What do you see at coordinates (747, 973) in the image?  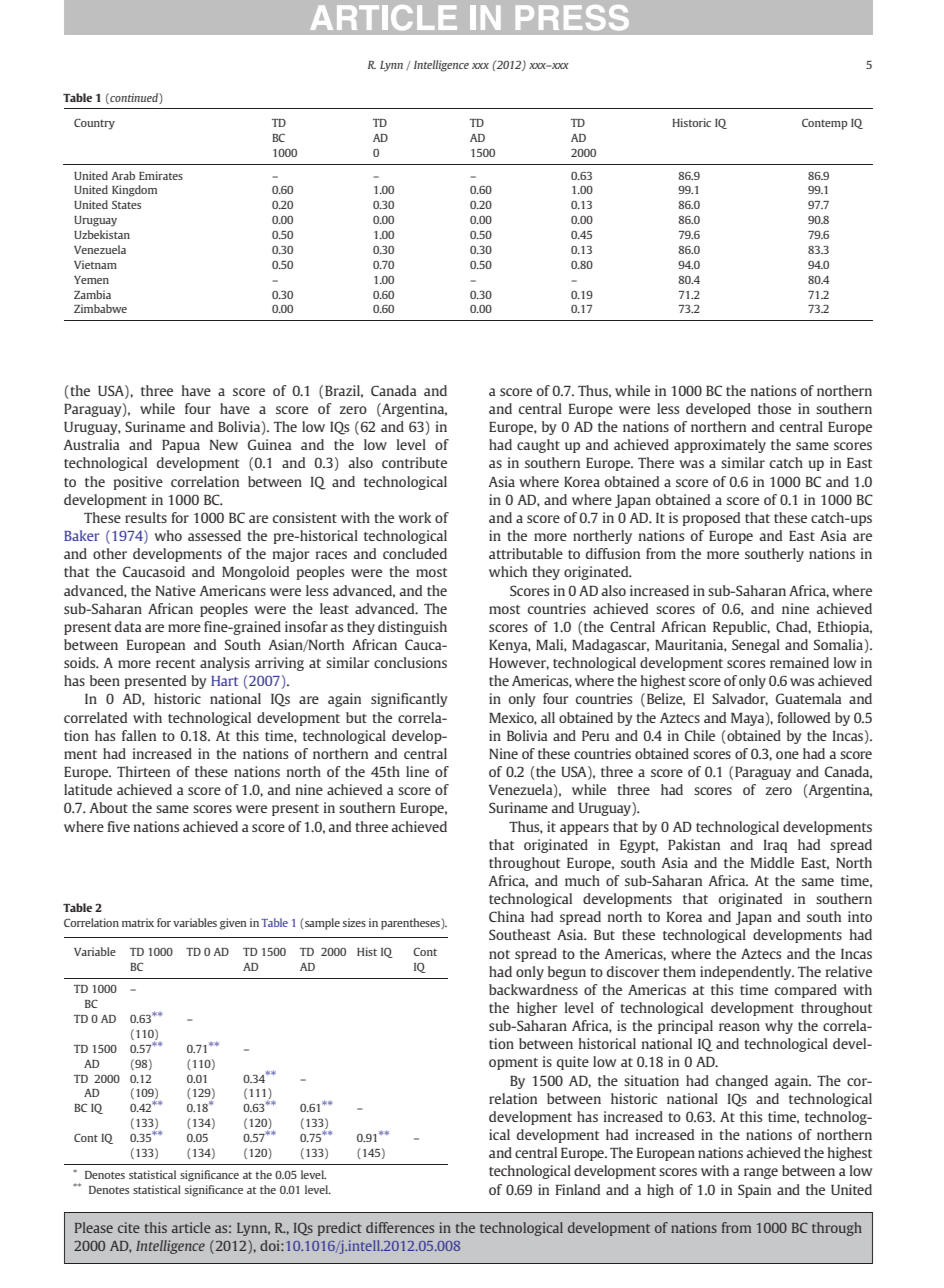 I see `independently` at bounding box center [747, 973].
